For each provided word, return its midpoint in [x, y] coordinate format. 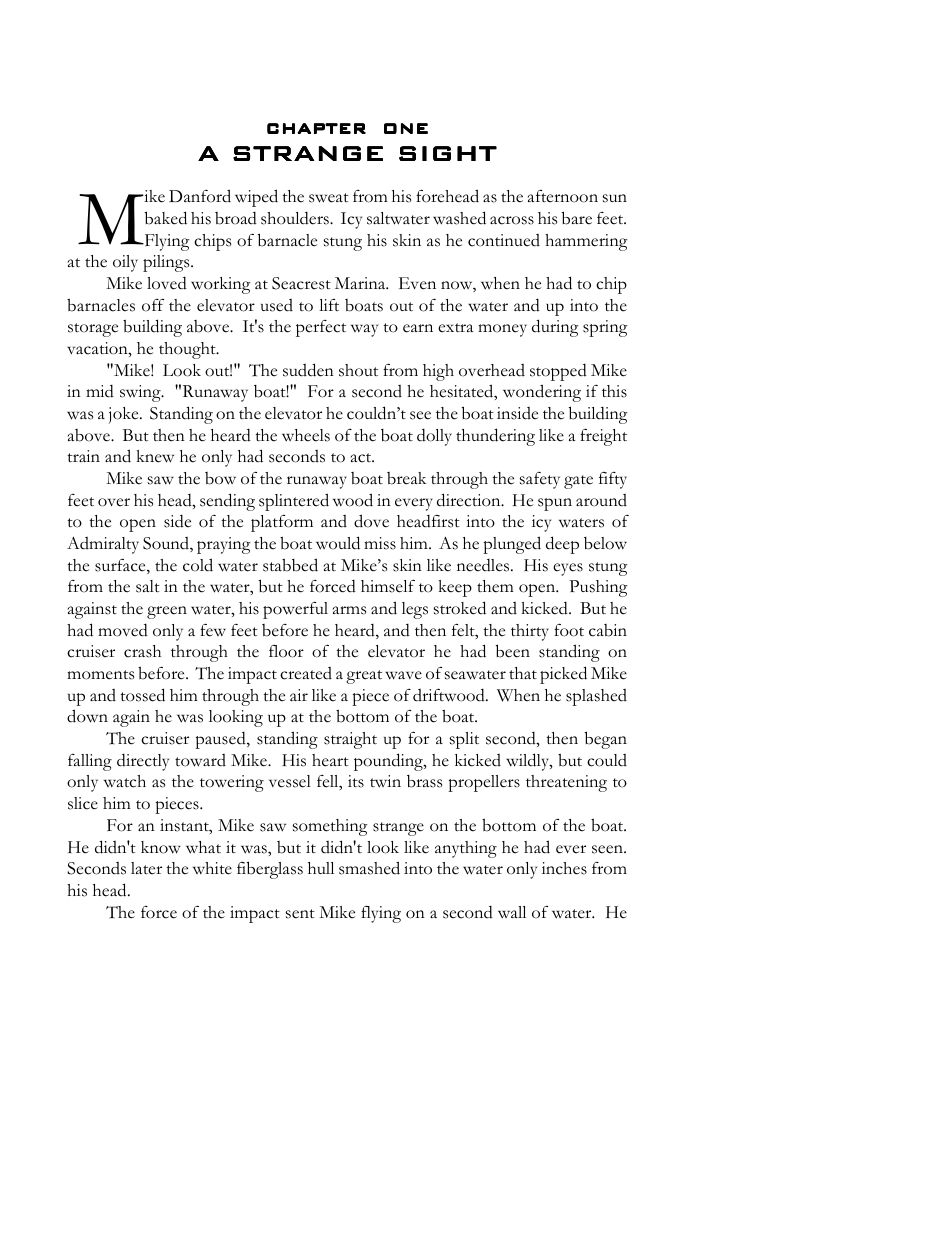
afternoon [563, 196]
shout [358, 370]
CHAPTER [316, 128]
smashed [369, 868]
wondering [542, 393]
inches [564, 868]
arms [349, 610]
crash [142, 651]
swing [141, 393]
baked [166, 218]
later [146, 868]
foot [569, 630]
